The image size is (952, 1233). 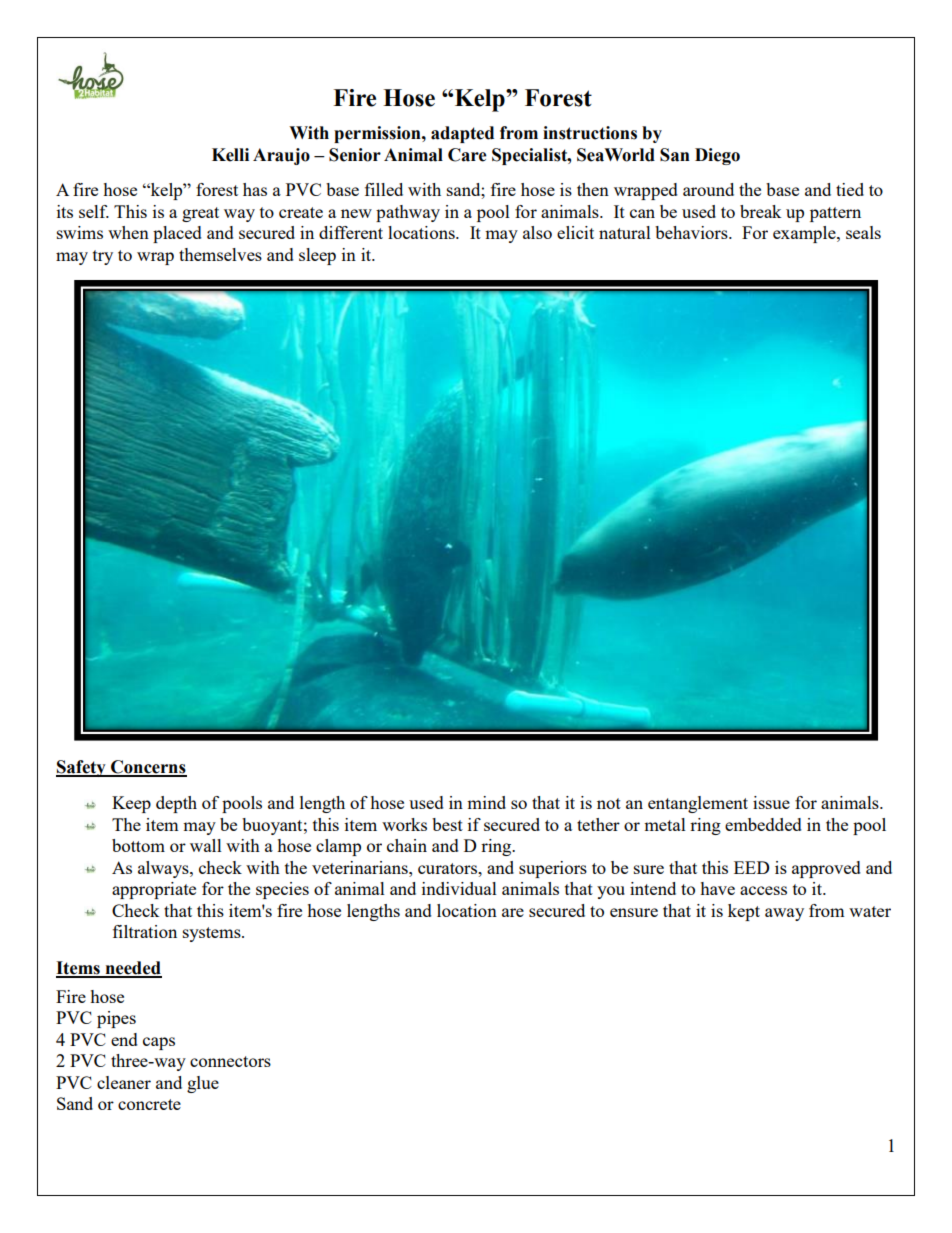 I want to click on connectors, so click(x=230, y=1061).
